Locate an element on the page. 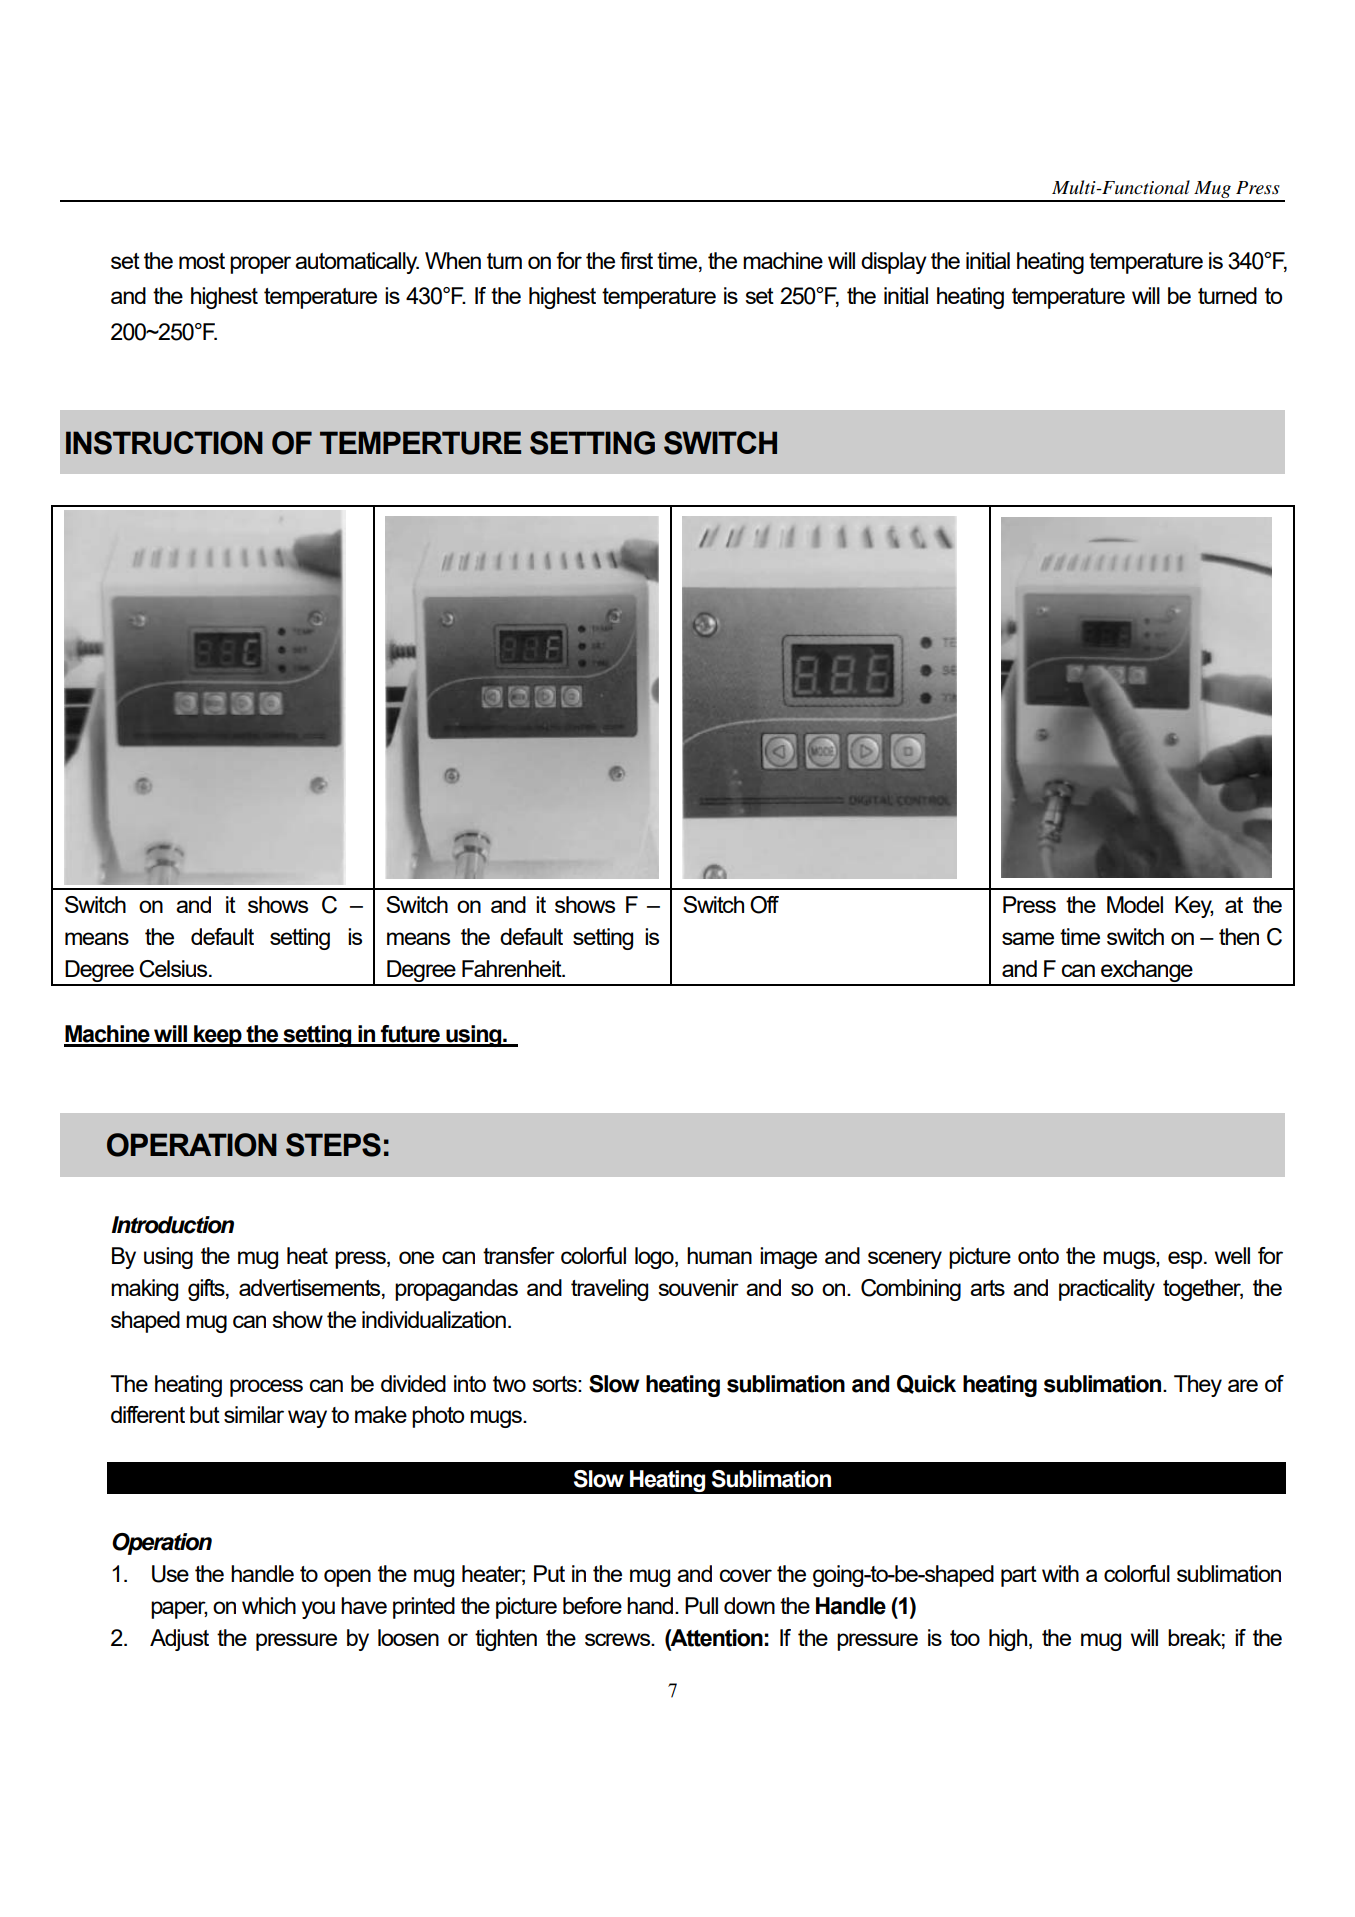 The height and width of the page is (1917, 1355). Pull is located at coordinates (701, 1605).
